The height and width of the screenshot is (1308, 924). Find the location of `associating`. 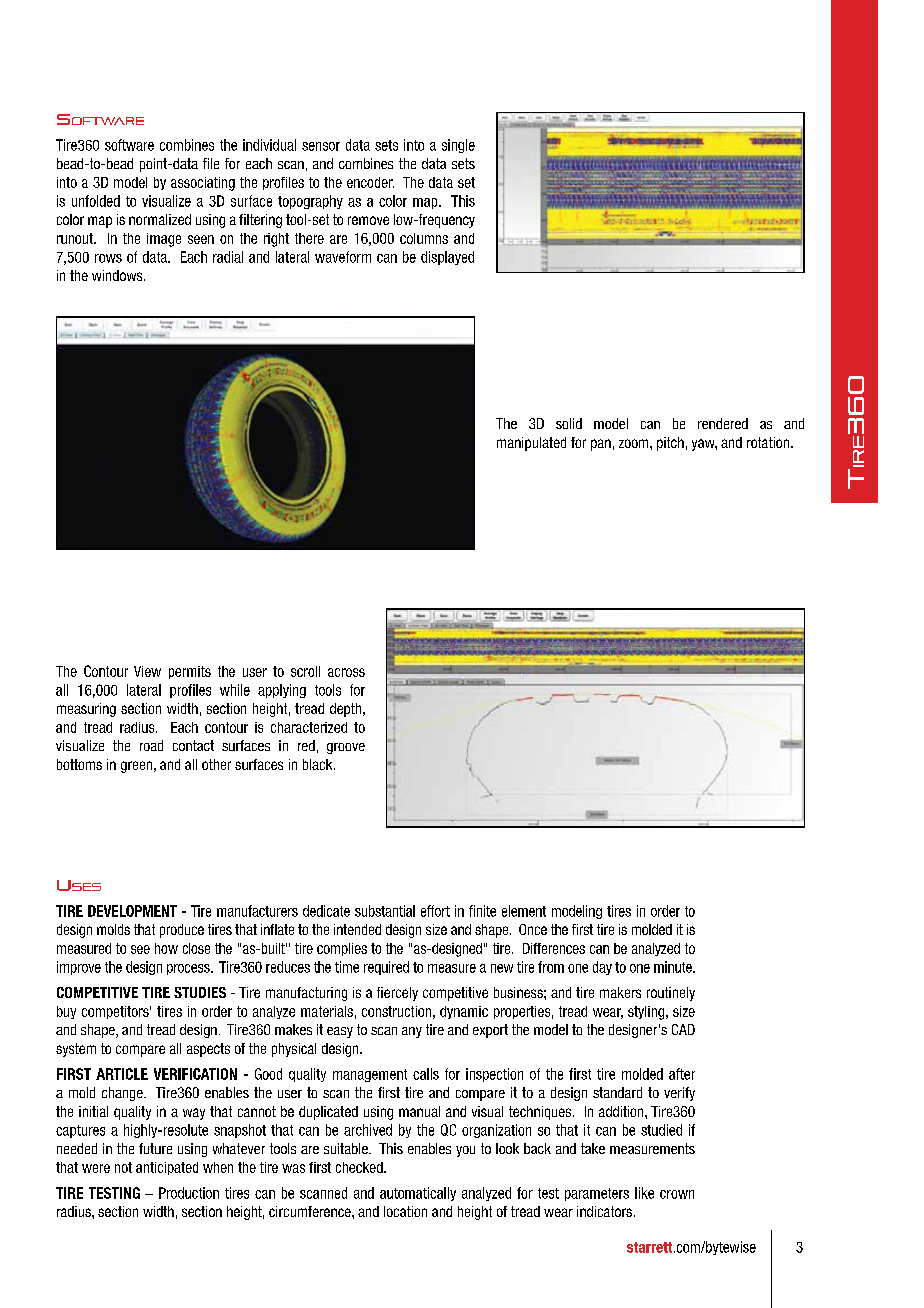

associating is located at coordinates (203, 184).
